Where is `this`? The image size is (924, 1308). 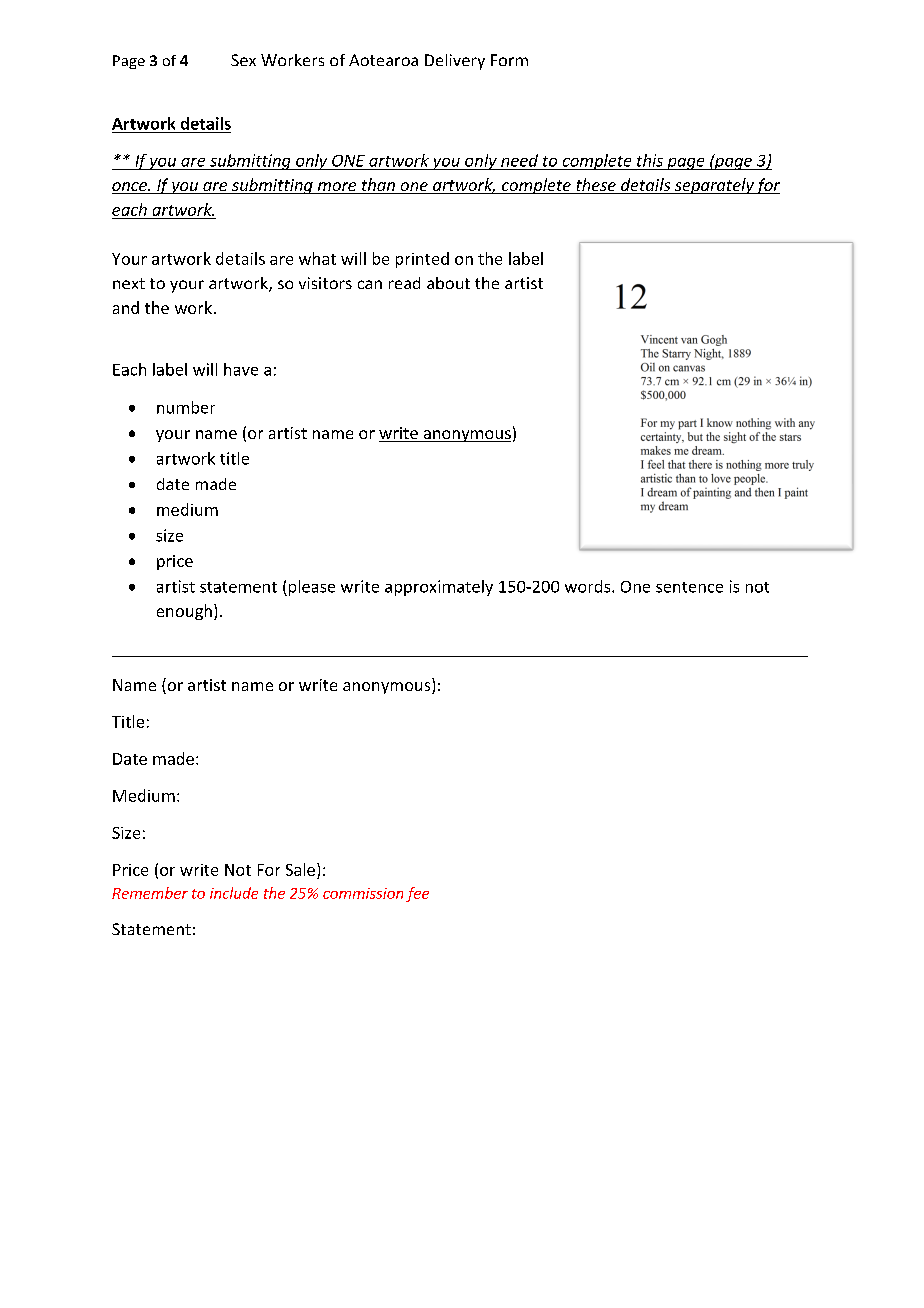 this is located at coordinates (650, 160).
